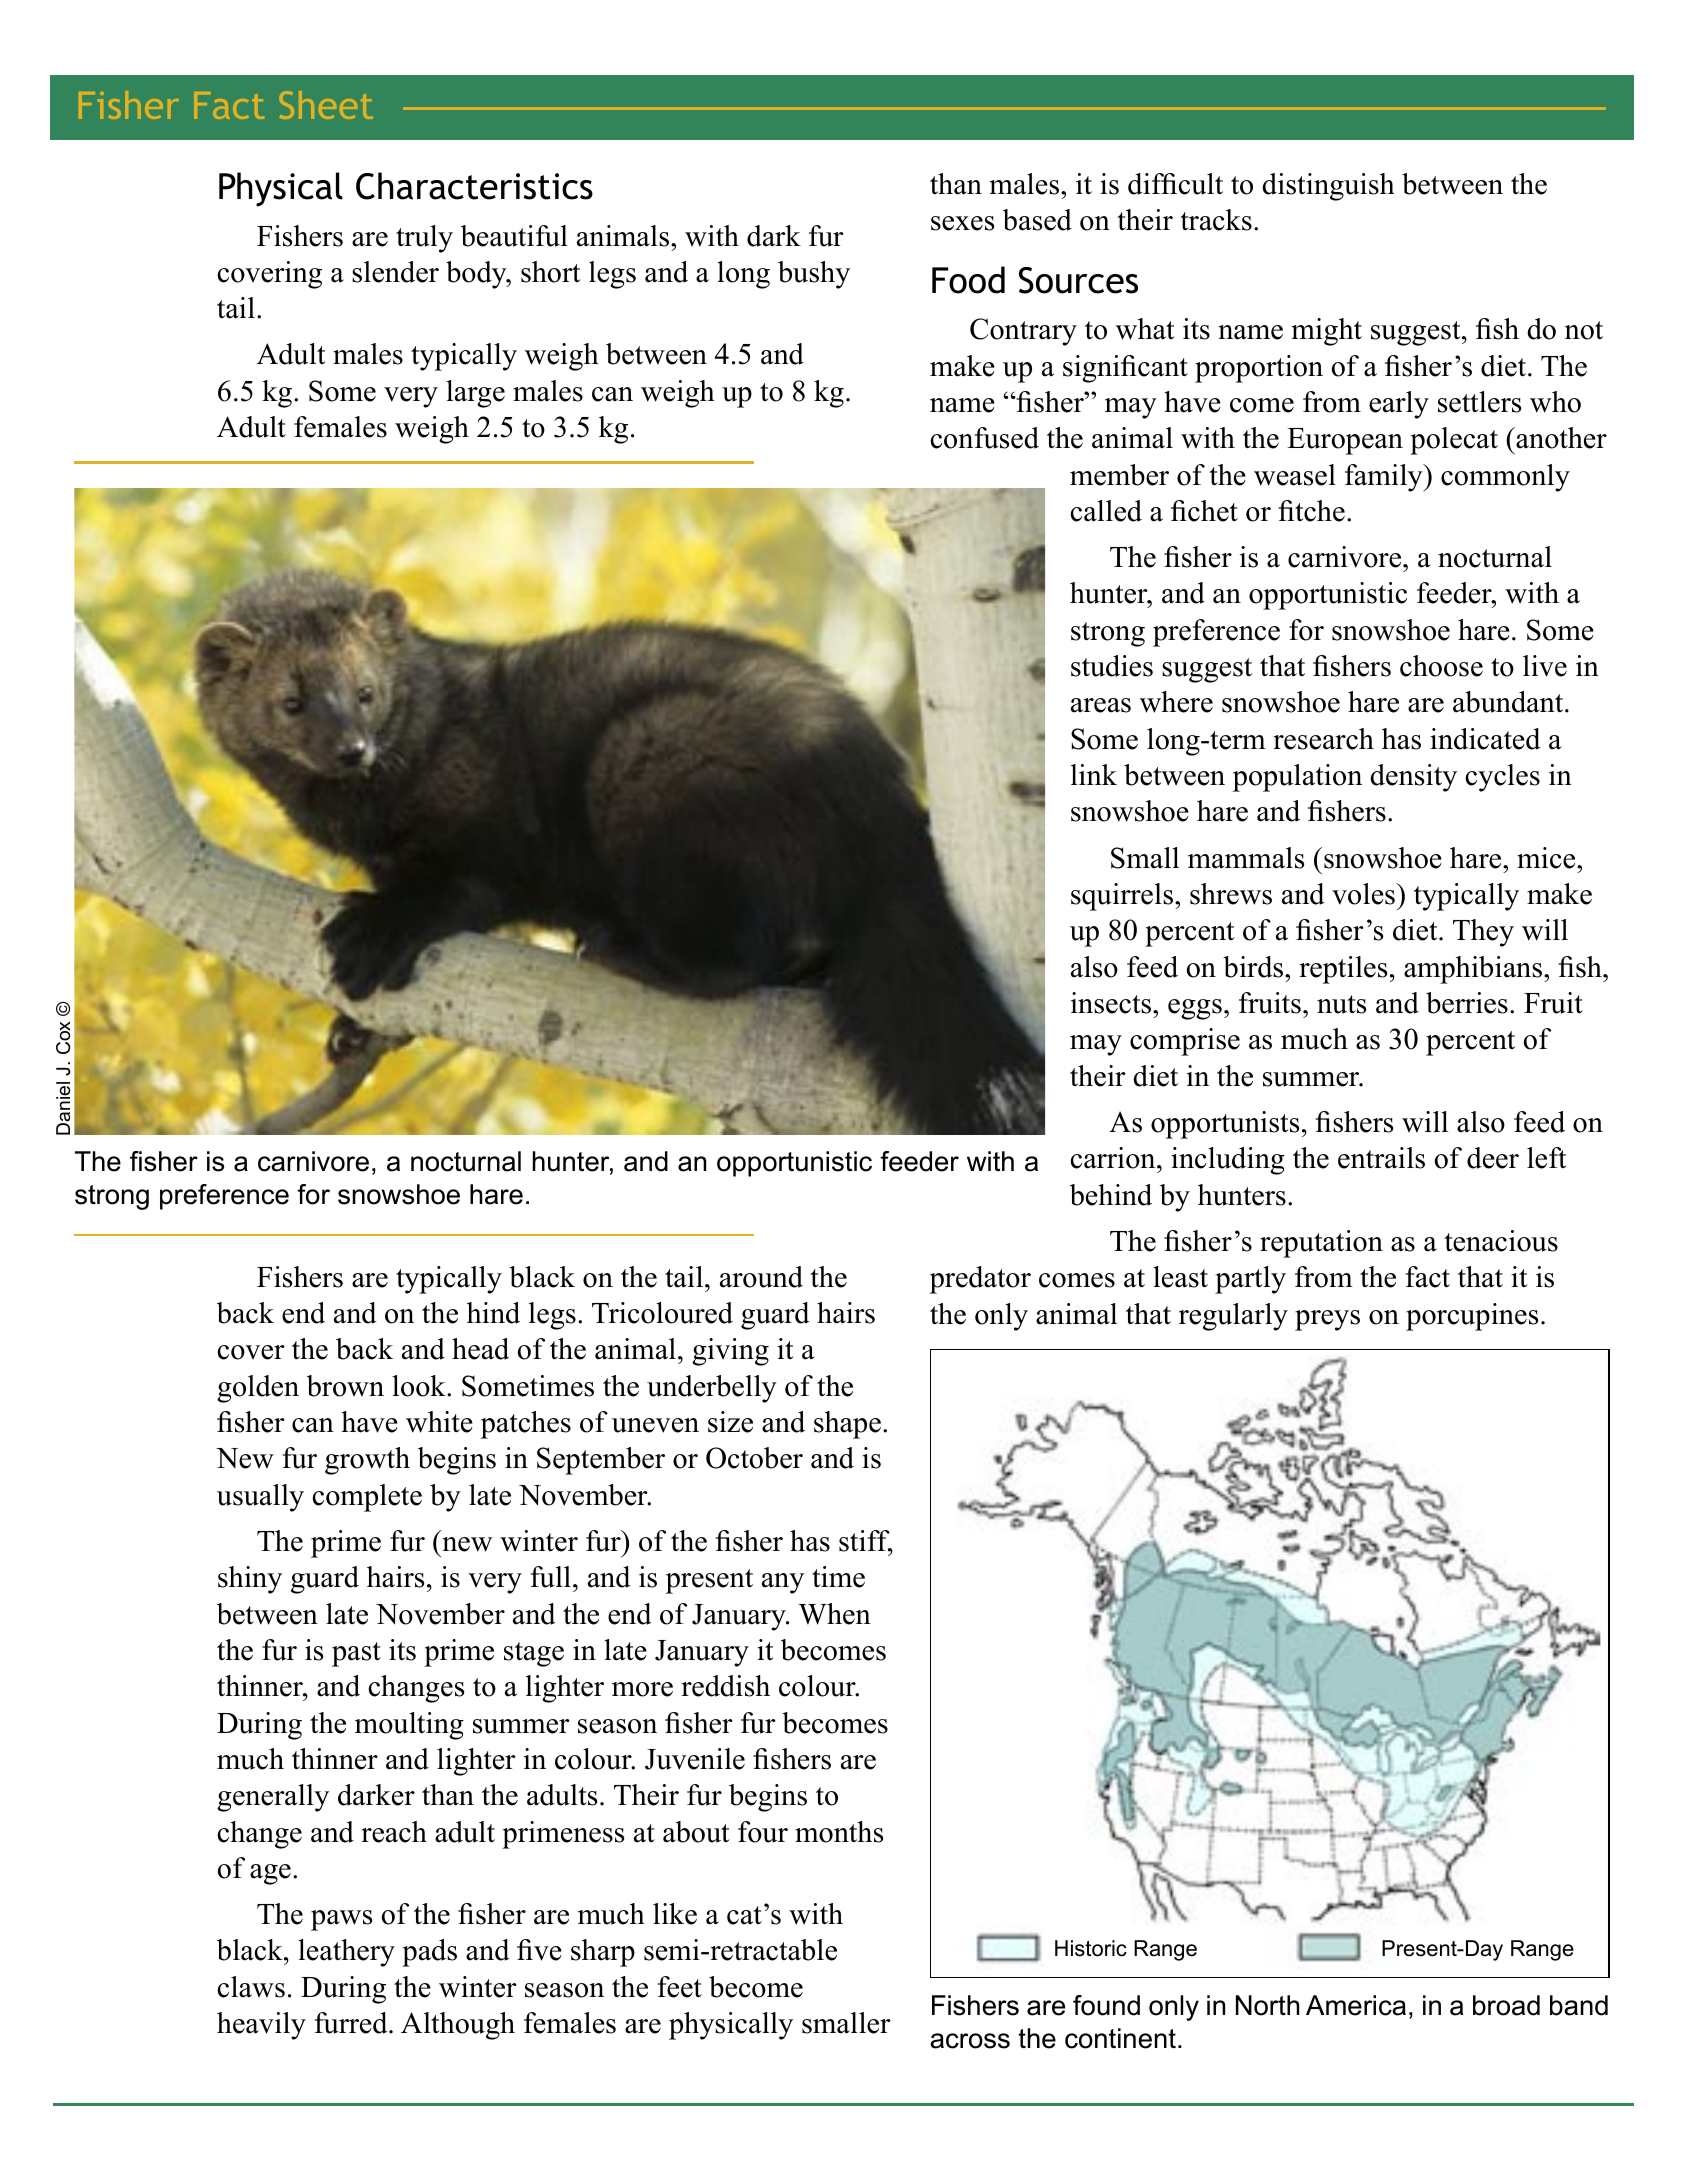 The height and width of the page is (2180, 1684). What do you see at coordinates (1441, 666) in the page?
I see `choose` at bounding box center [1441, 666].
